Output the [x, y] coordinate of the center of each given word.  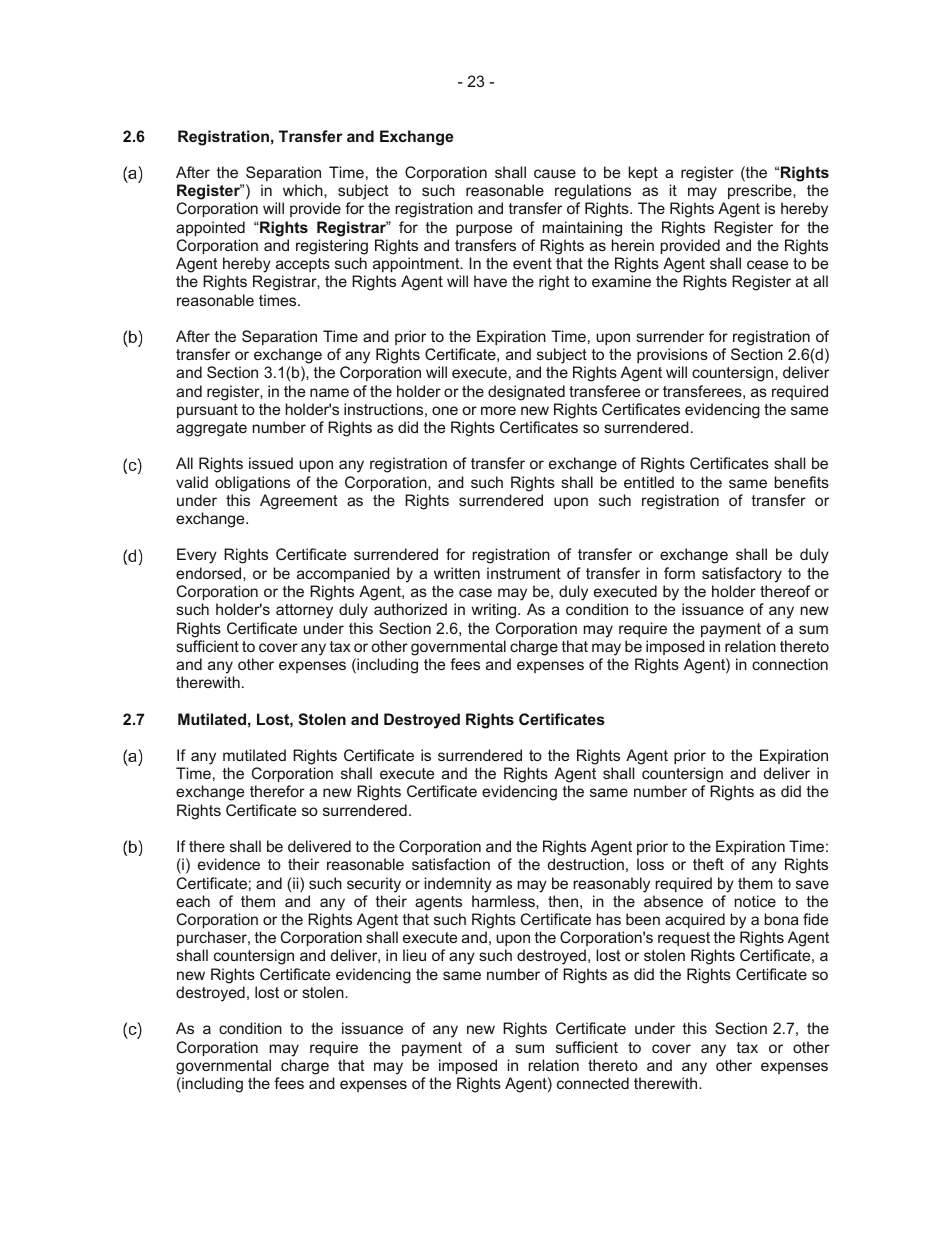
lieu [414, 955]
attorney [304, 611]
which [304, 190]
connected [593, 1083]
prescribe [761, 191]
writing [495, 611]
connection [790, 664]
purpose [484, 230]
